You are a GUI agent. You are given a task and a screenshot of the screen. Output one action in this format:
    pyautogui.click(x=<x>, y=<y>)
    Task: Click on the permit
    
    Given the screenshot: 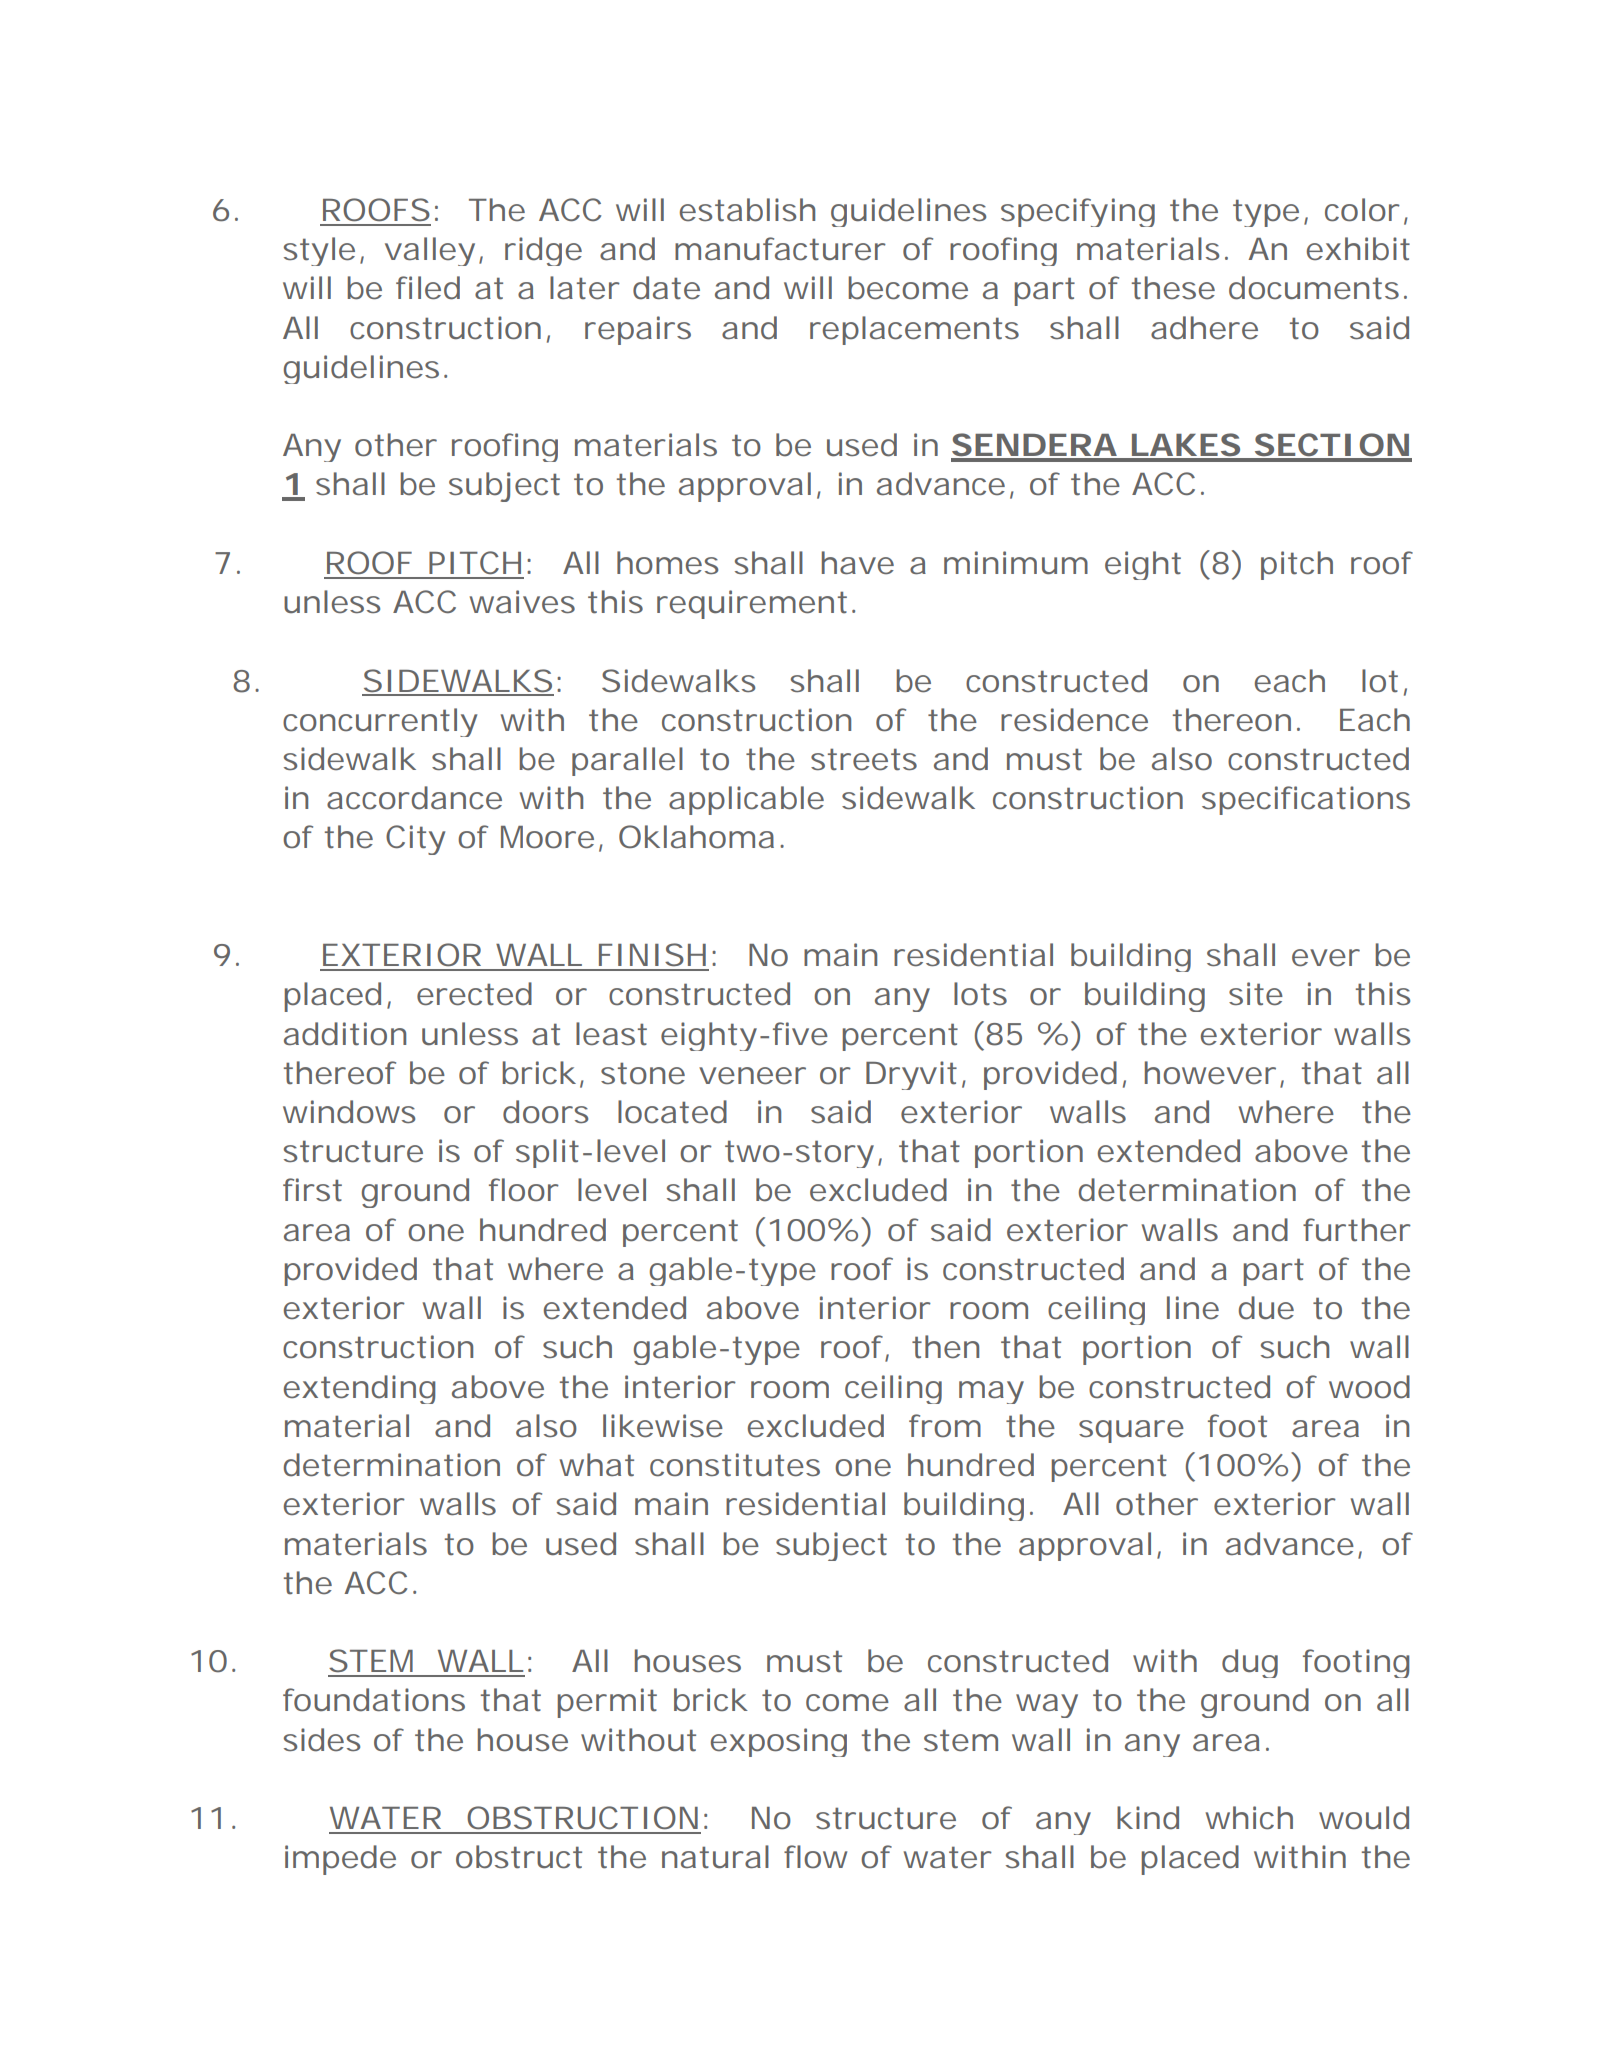 What is the action you would take?
    pyautogui.click(x=607, y=1703)
